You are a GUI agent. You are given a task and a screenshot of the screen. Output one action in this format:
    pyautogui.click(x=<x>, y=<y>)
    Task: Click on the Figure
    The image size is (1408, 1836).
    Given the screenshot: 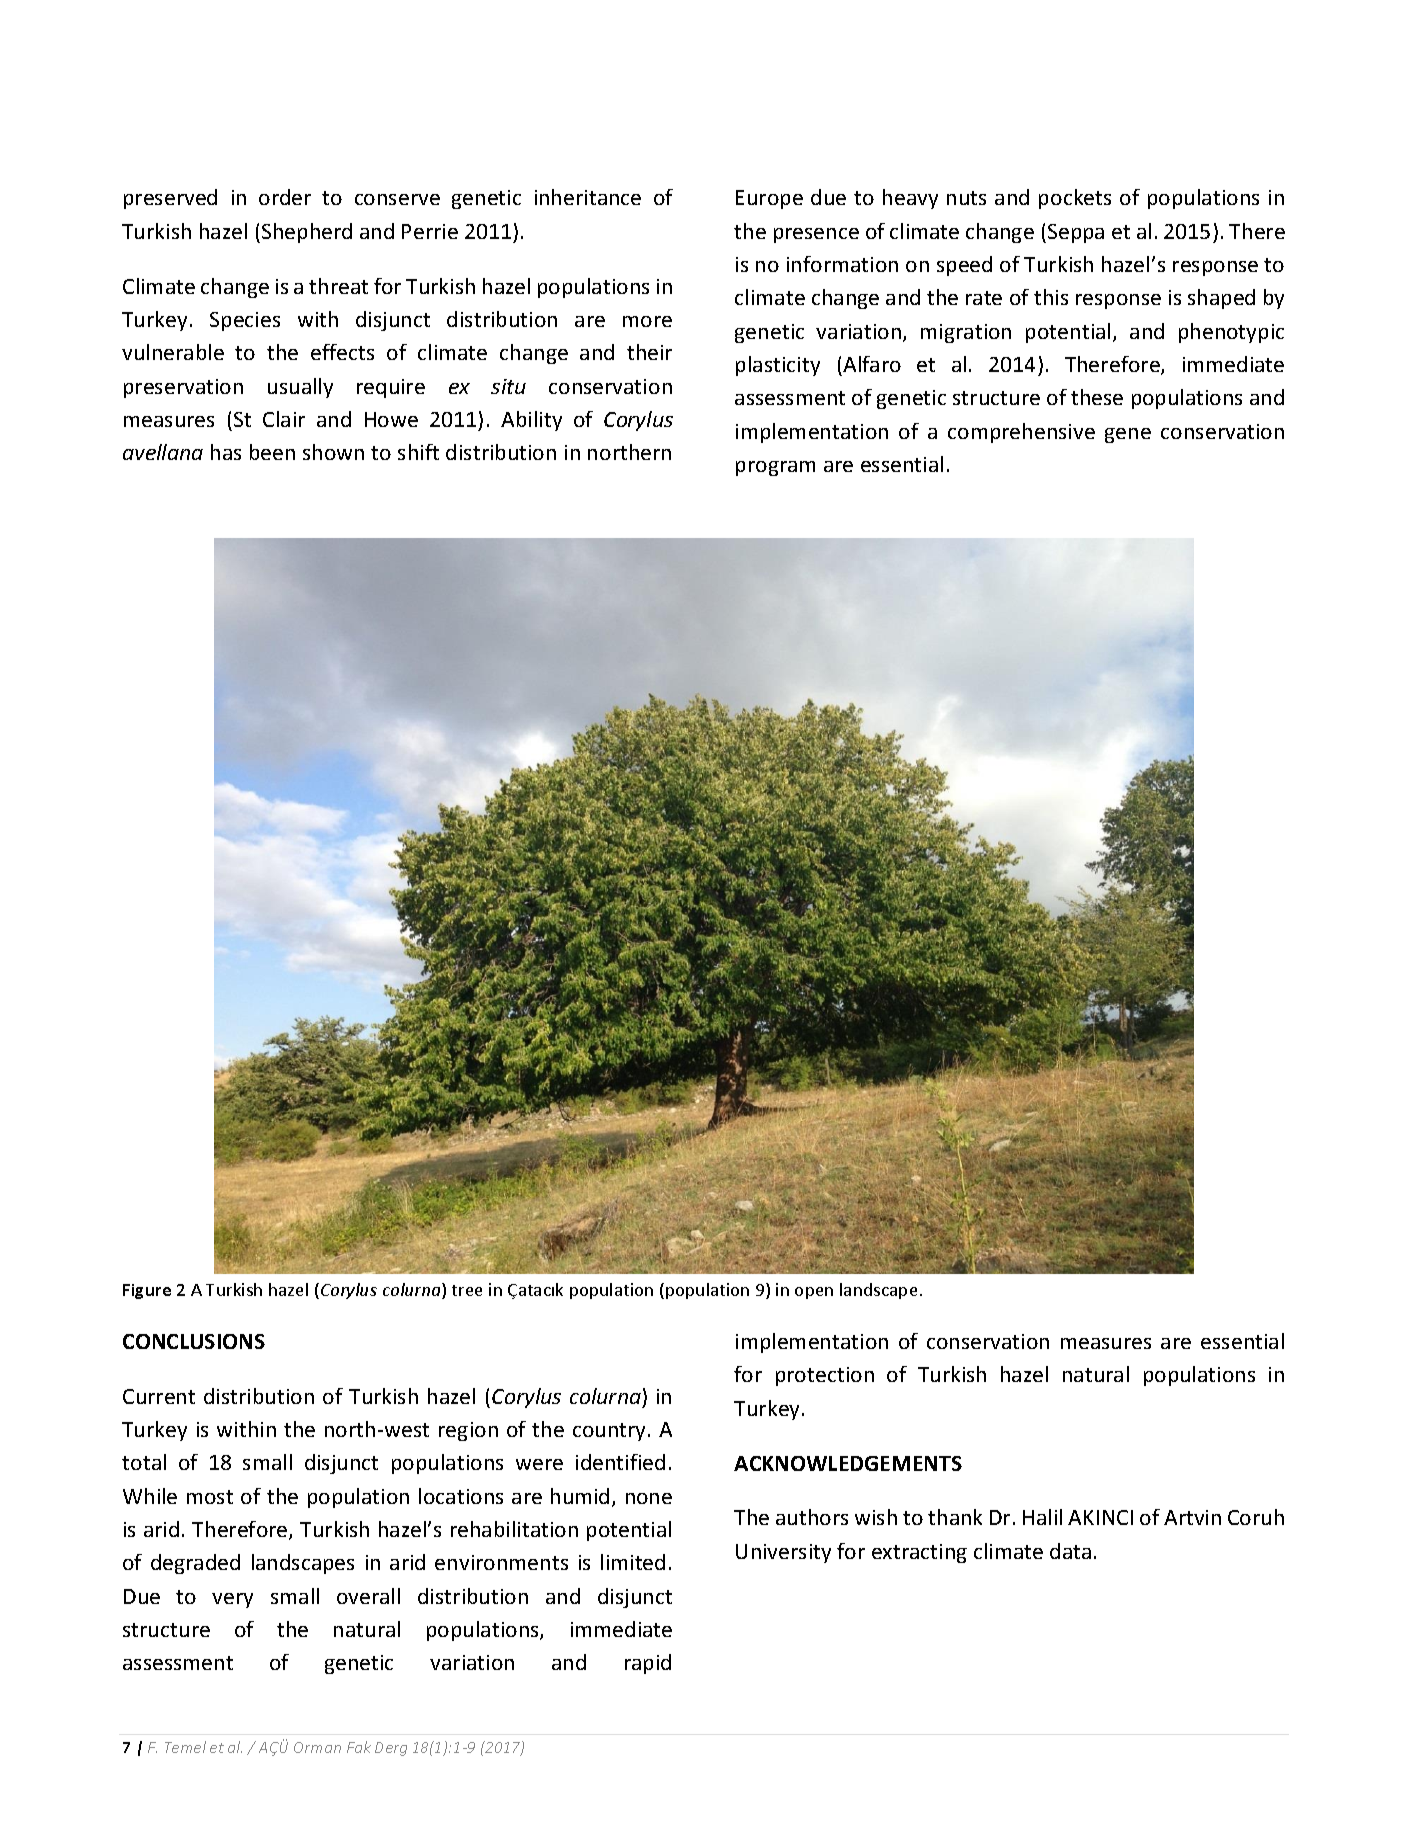 What is the action you would take?
    pyautogui.click(x=147, y=1291)
